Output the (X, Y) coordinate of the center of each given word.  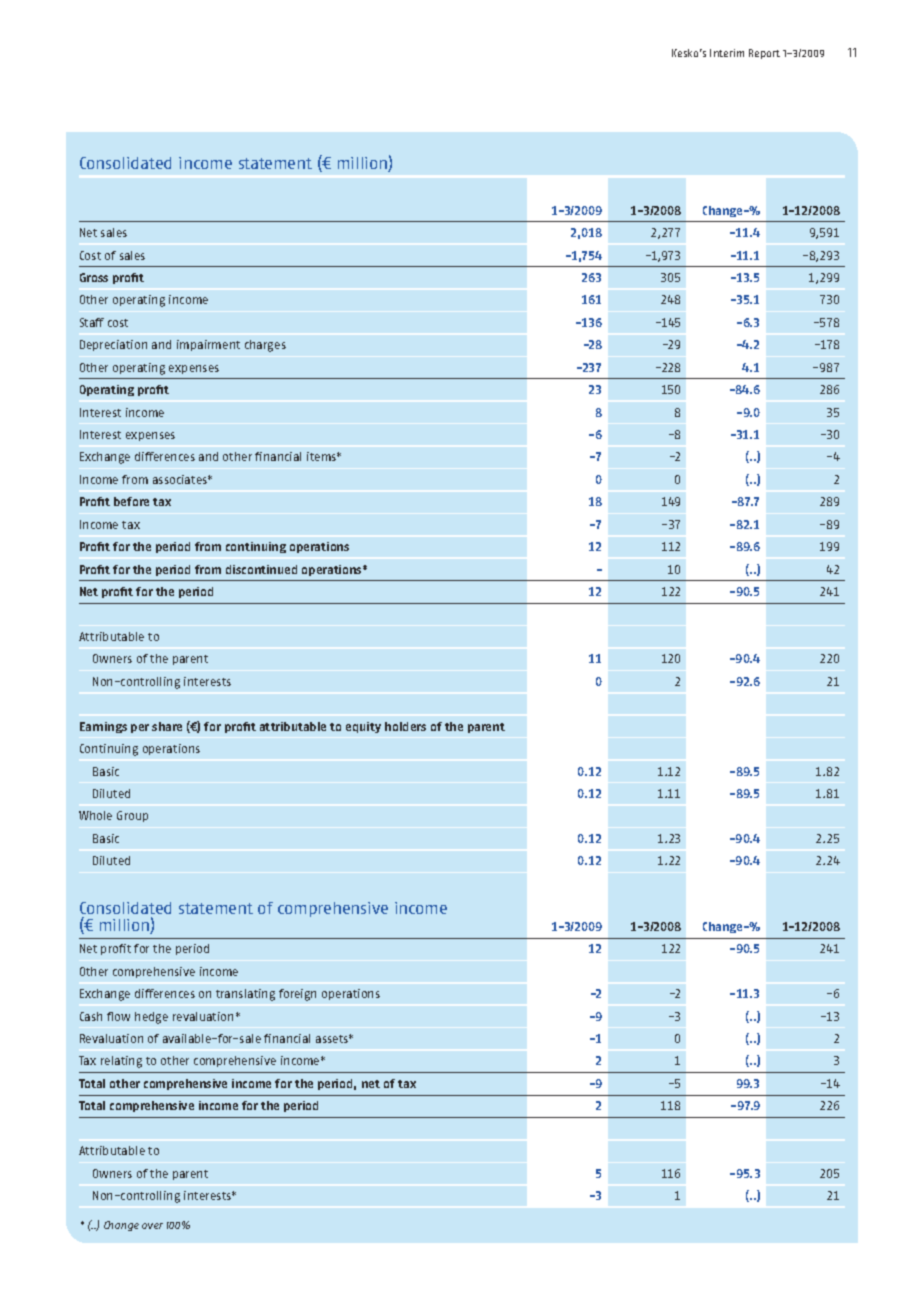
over (152, 1226)
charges (265, 346)
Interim (727, 53)
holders (405, 726)
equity (363, 727)
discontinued (261, 569)
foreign (297, 995)
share (167, 726)
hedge (151, 1018)
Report (764, 54)
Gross (94, 277)
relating (121, 1062)
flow (118, 1016)
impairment (208, 345)
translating (245, 995)
